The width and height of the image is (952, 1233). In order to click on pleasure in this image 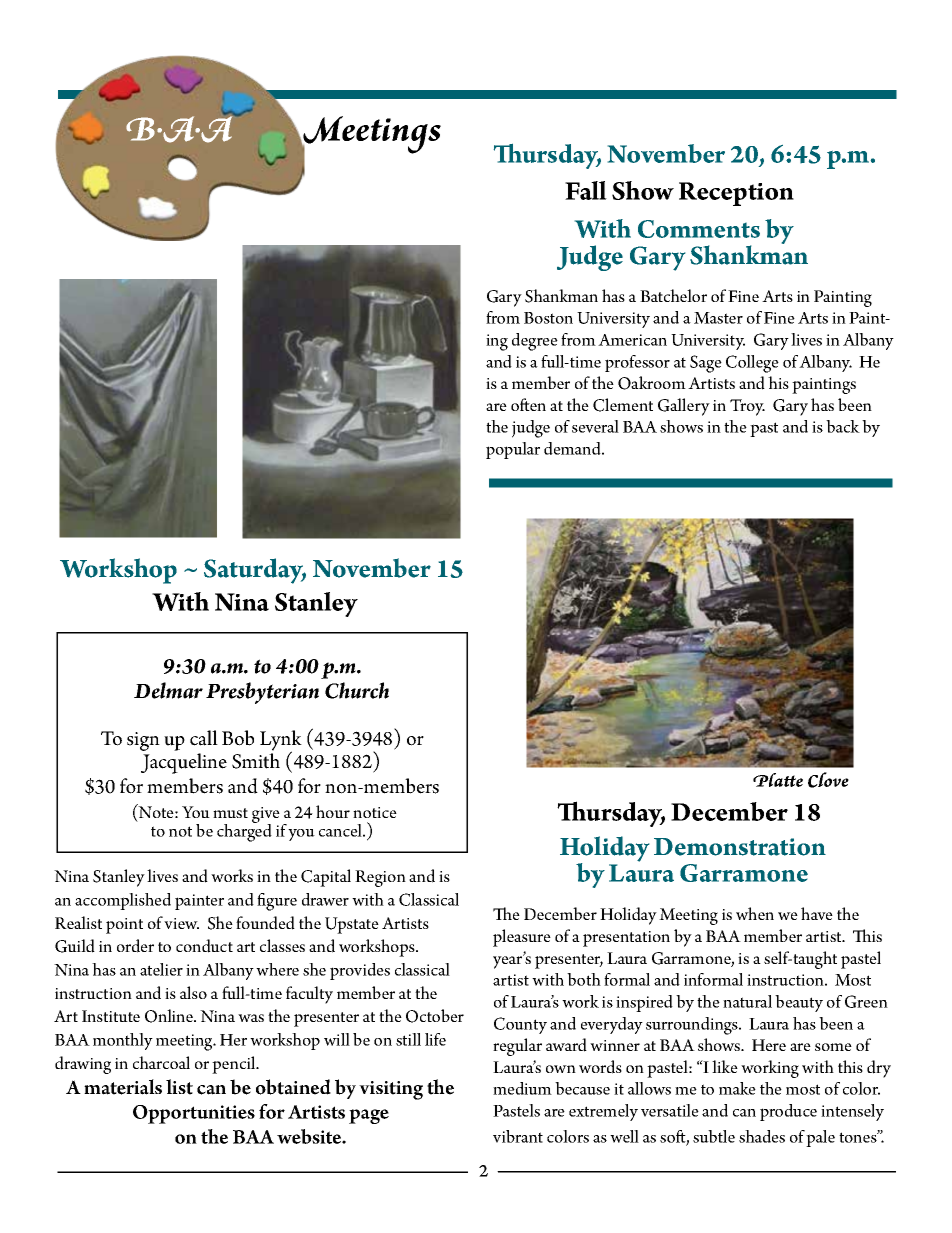, I will do `click(522, 938)`.
